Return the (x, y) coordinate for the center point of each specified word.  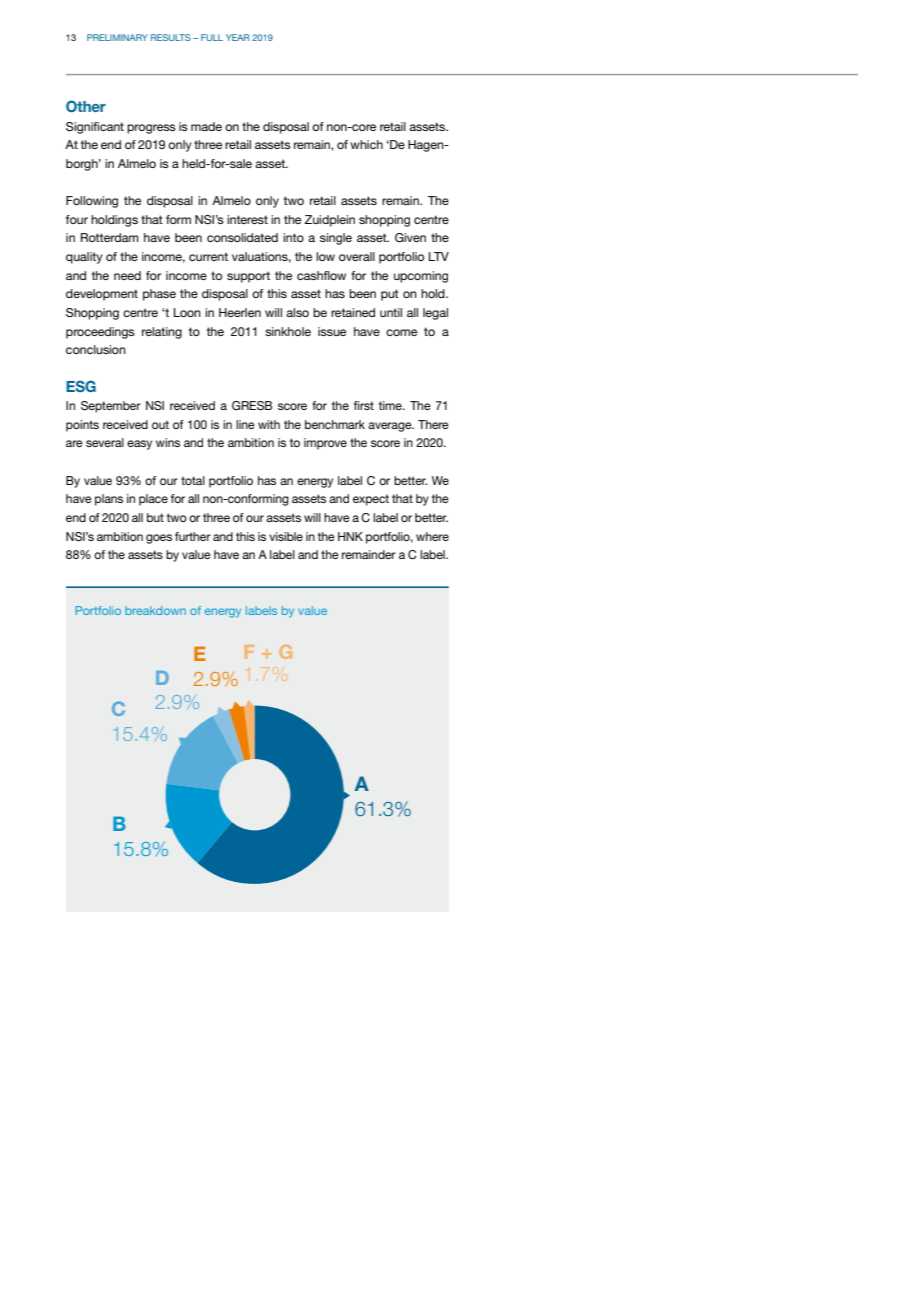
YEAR (238, 37)
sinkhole (288, 331)
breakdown (155, 610)
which (366, 144)
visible (286, 536)
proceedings (100, 333)
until (391, 312)
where (432, 536)
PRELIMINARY (117, 37)
